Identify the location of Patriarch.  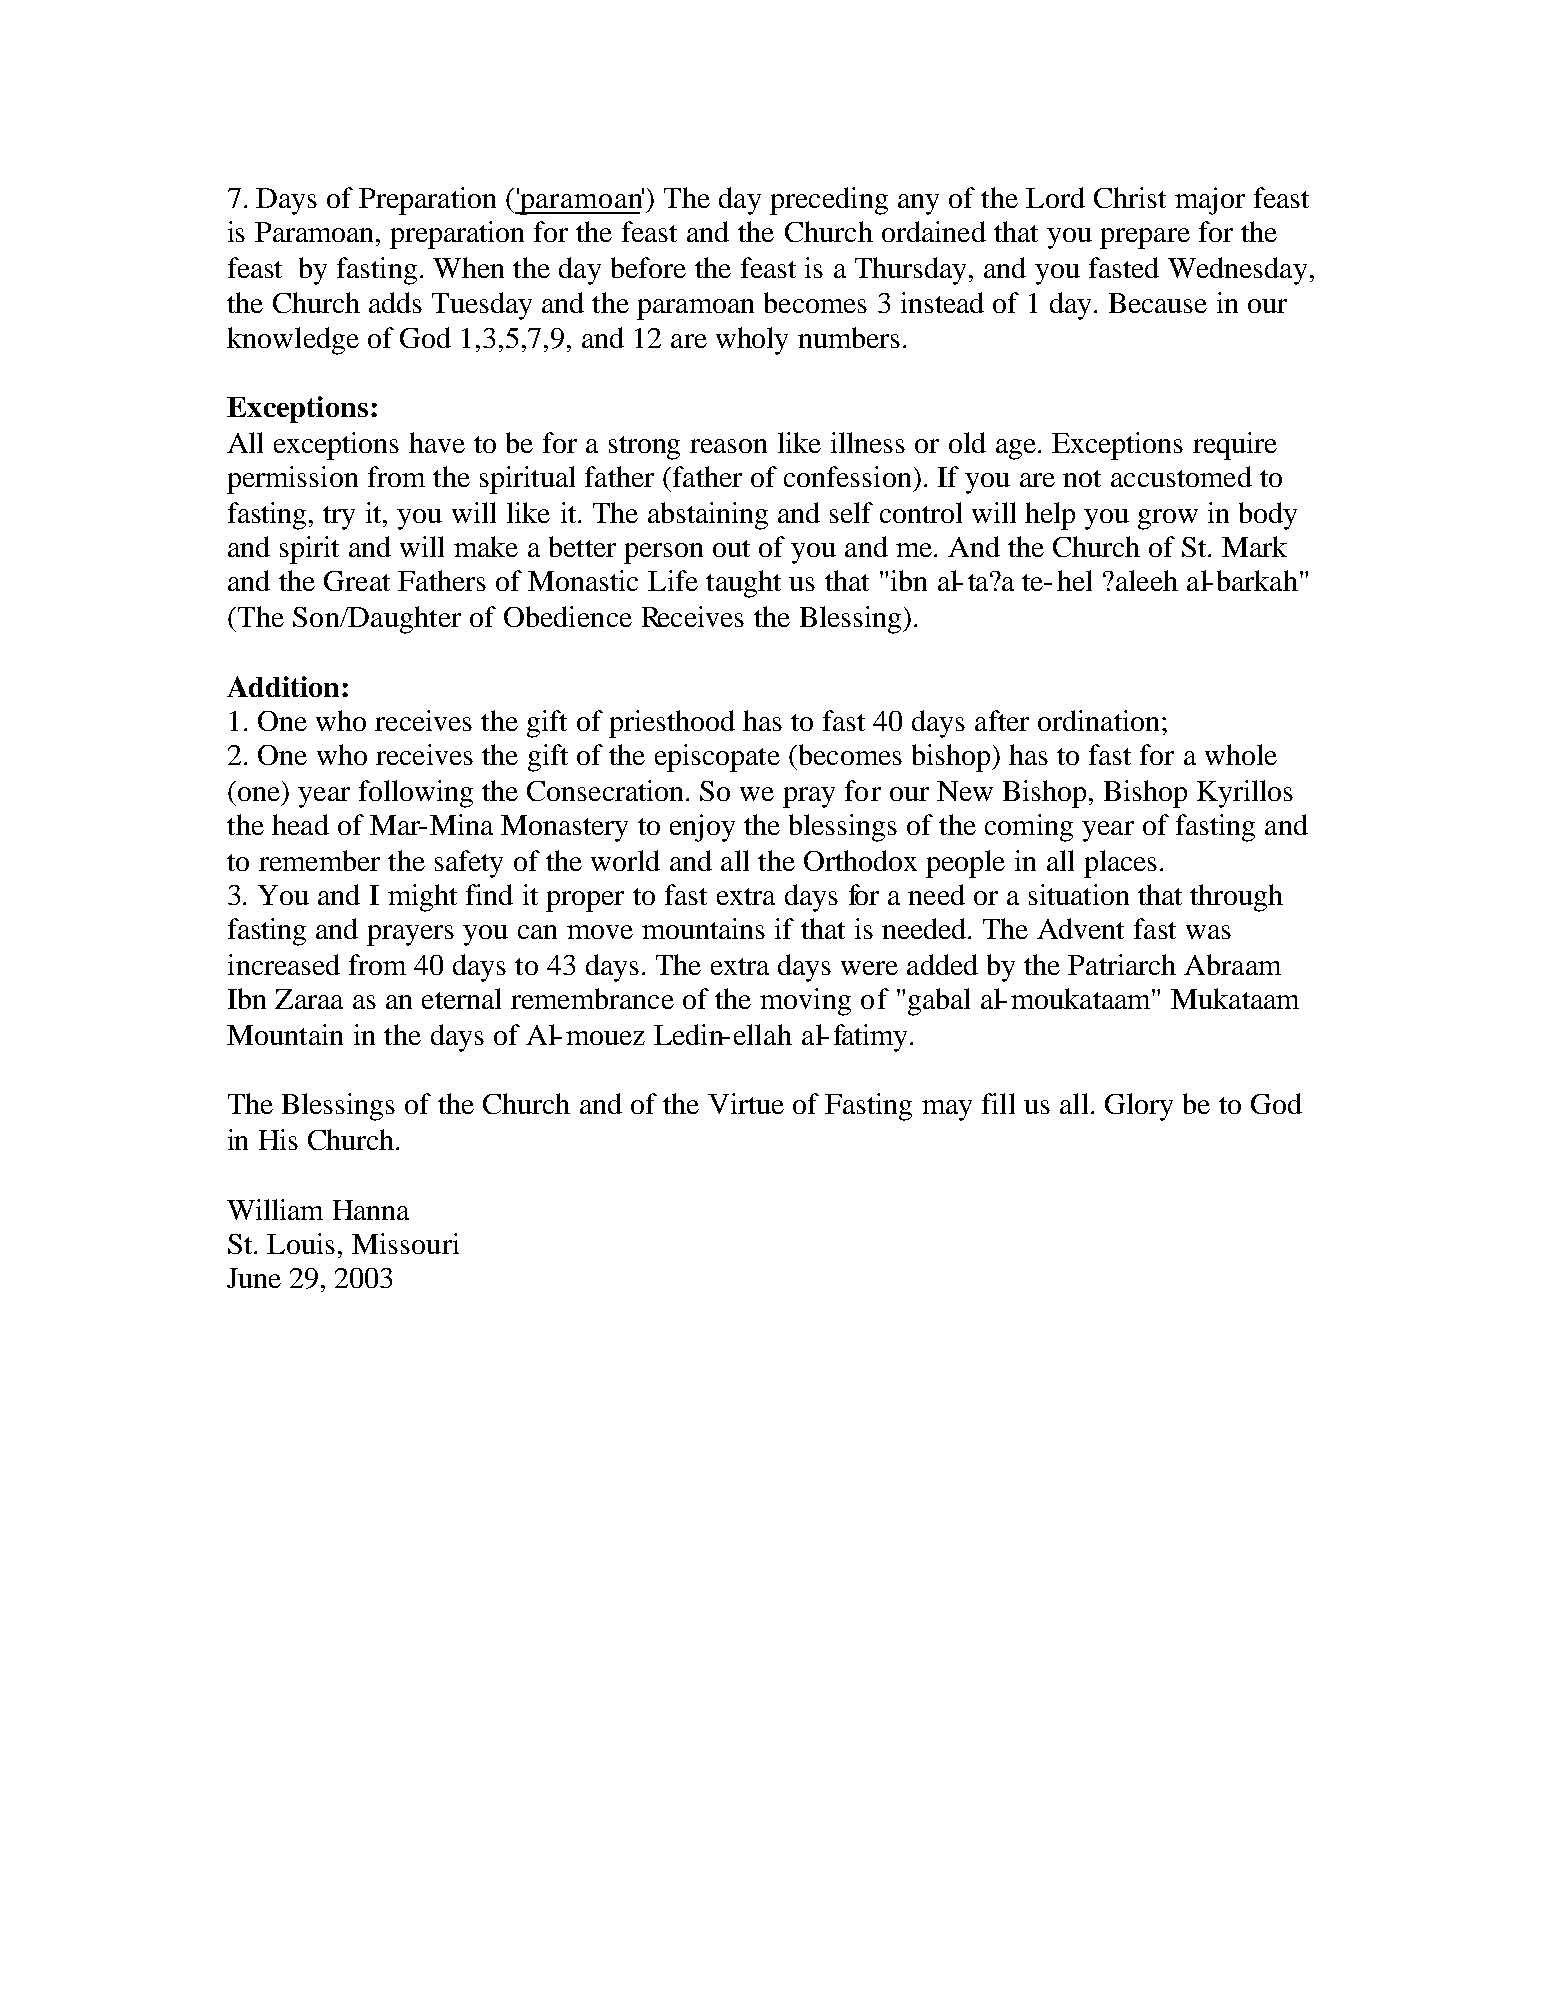
(1122, 964).
